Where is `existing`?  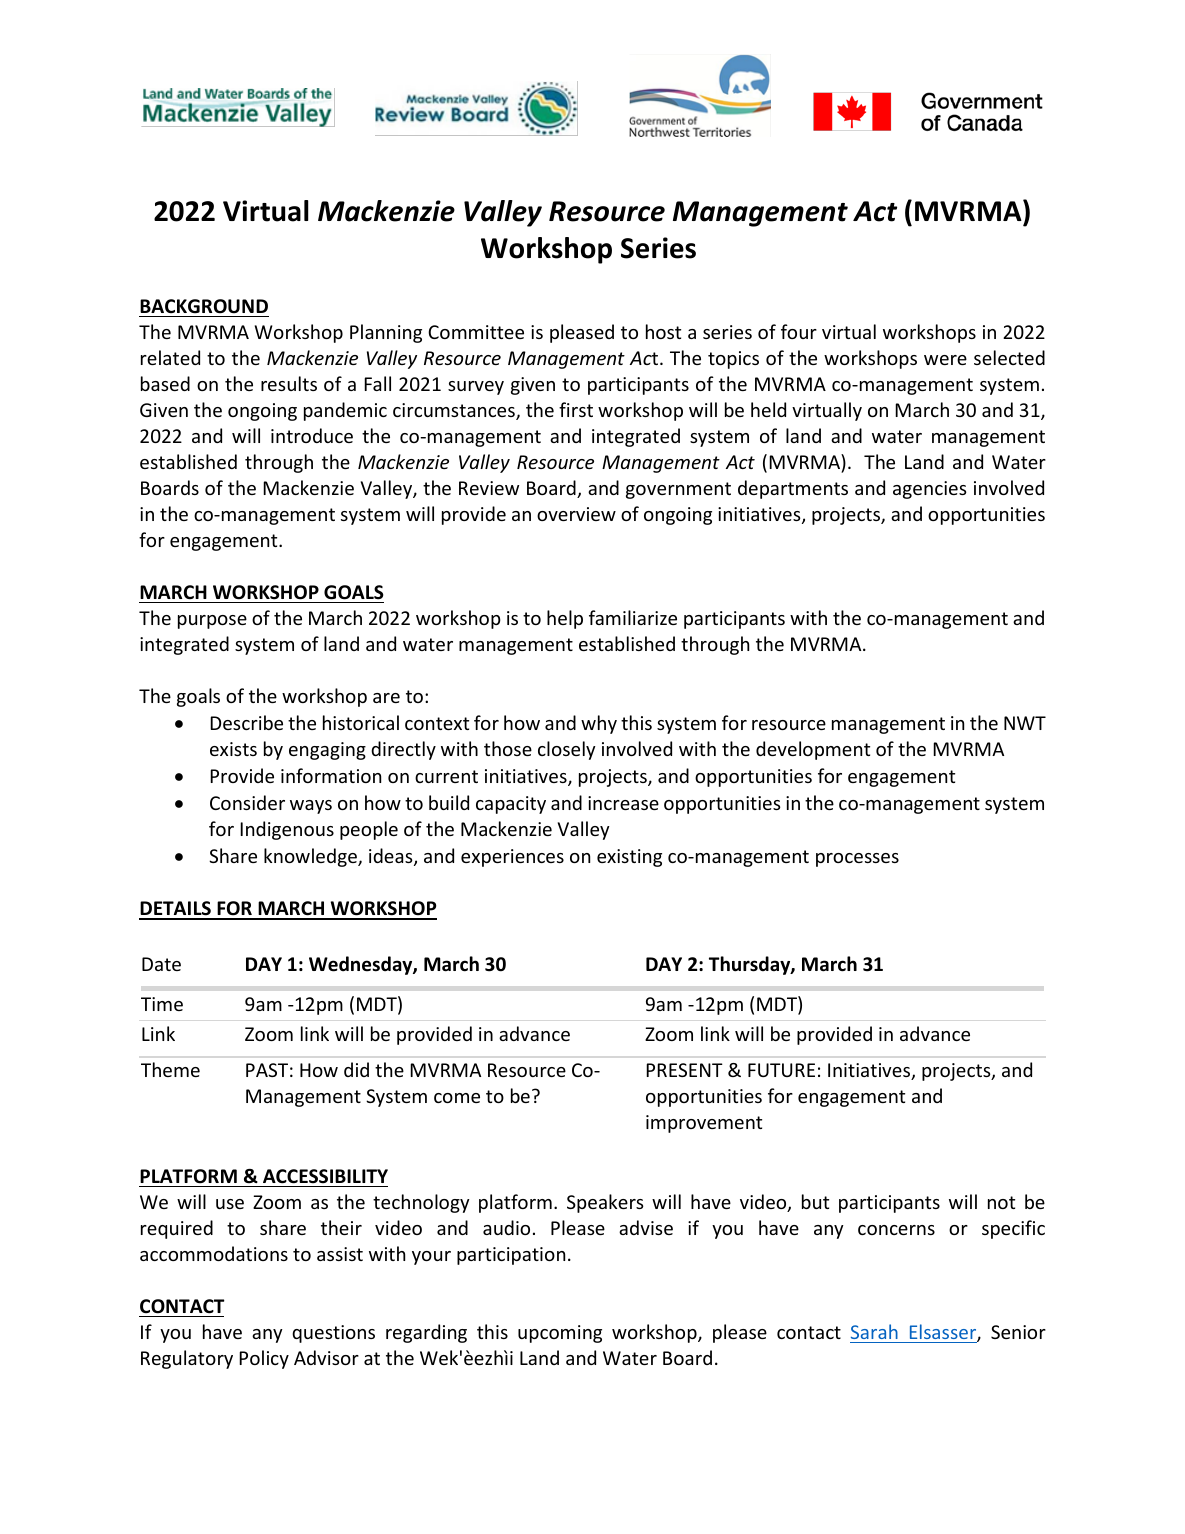
existing is located at coordinates (629, 858).
